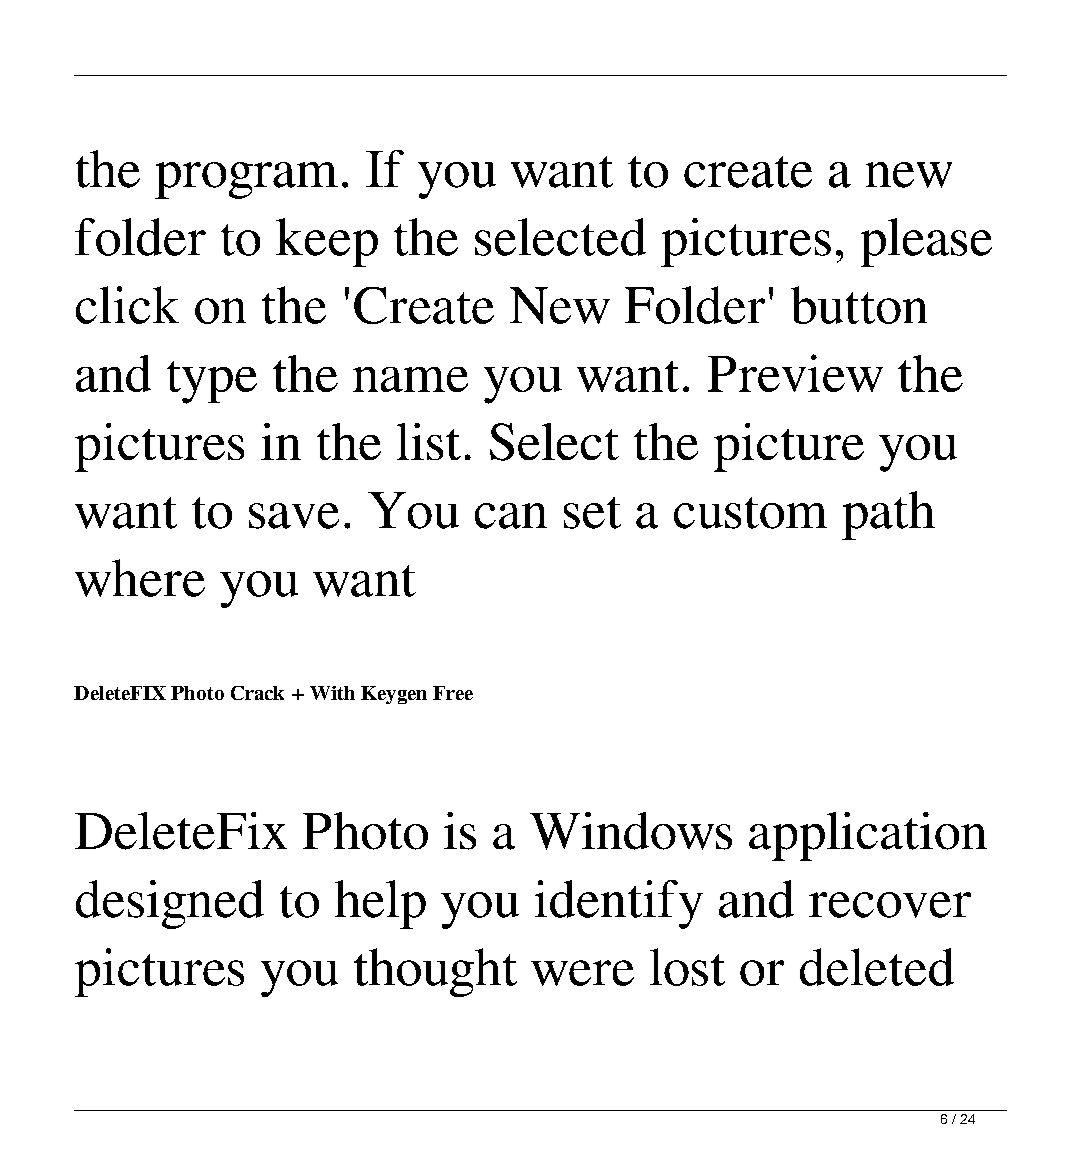  Describe the element at coordinates (246, 180) in the screenshot. I see `program` at that location.
